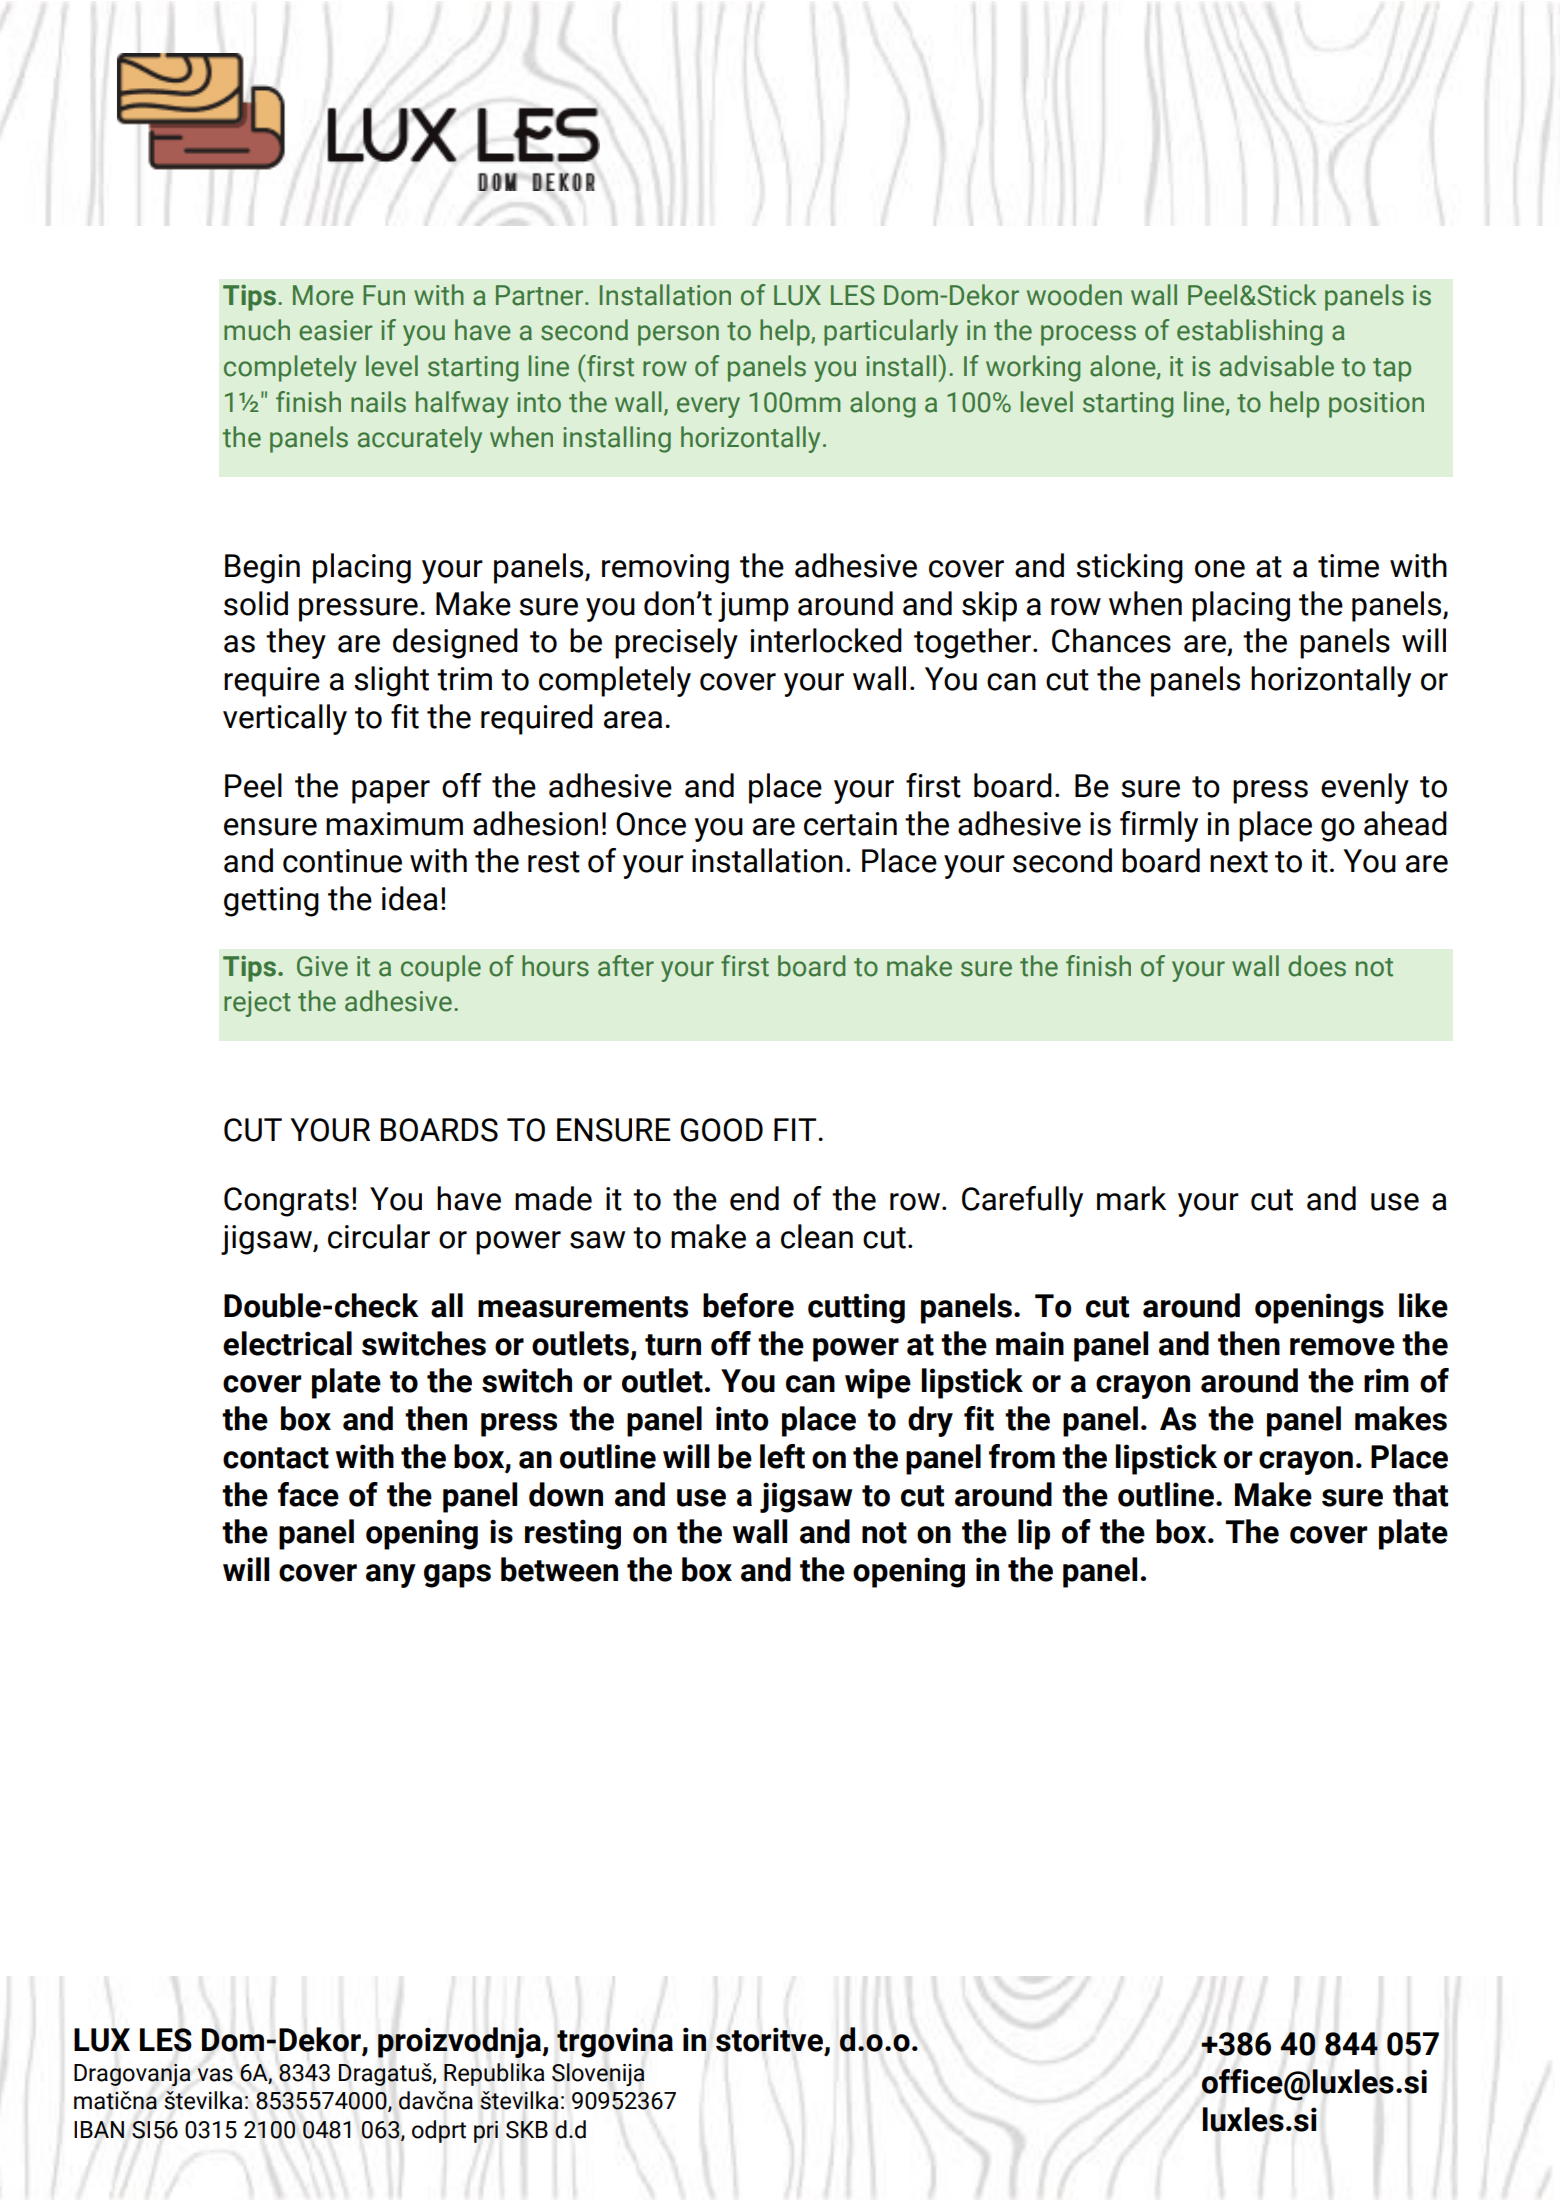 This page has width=1560, height=2206. What do you see at coordinates (257, 330) in the page?
I see `much` at bounding box center [257, 330].
